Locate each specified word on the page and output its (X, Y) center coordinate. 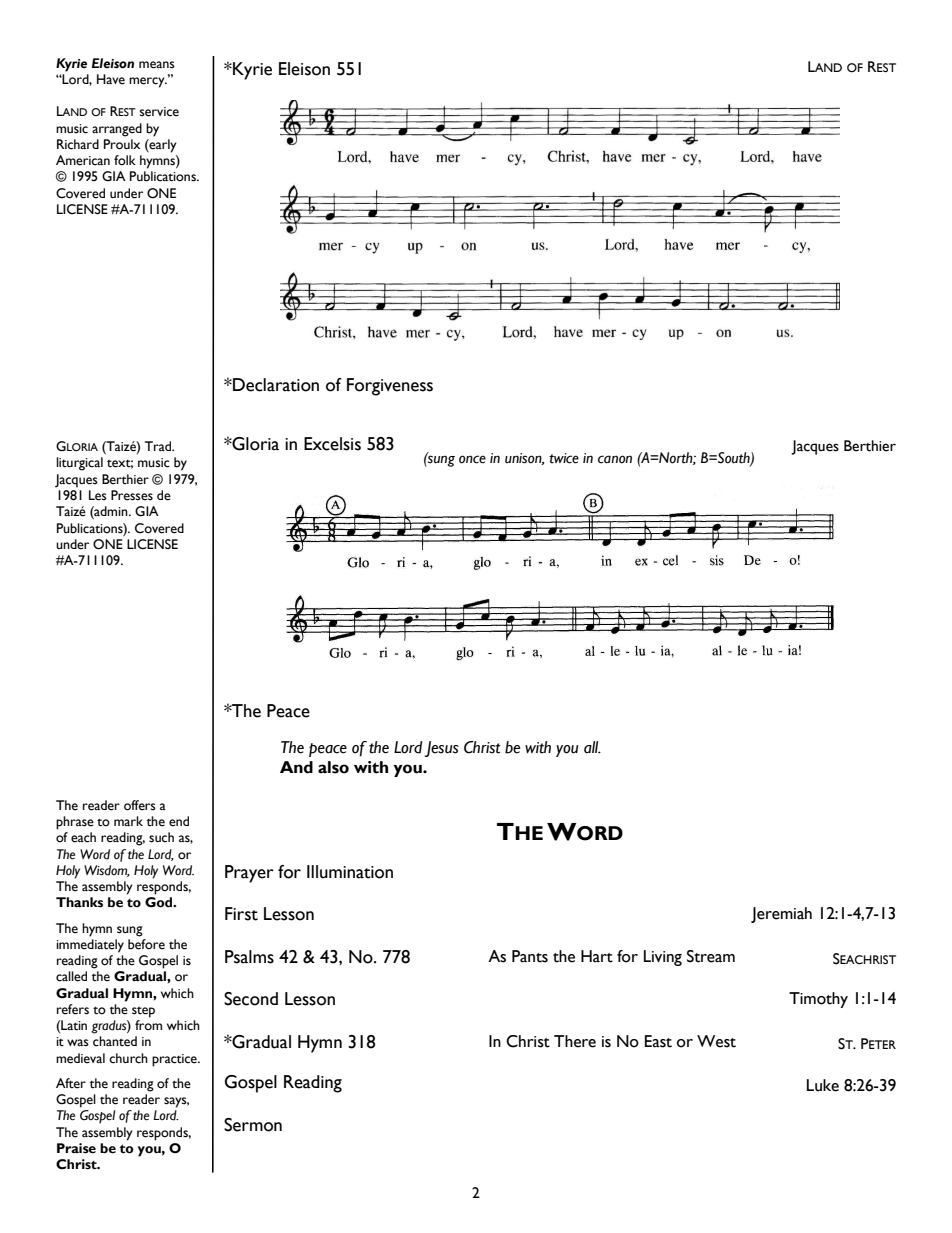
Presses (132, 495)
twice (564, 458)
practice (175, 1060)
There (575, 1041)
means (157, 65)
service (159, 112)
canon (615, 459)
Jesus (442, 749)
